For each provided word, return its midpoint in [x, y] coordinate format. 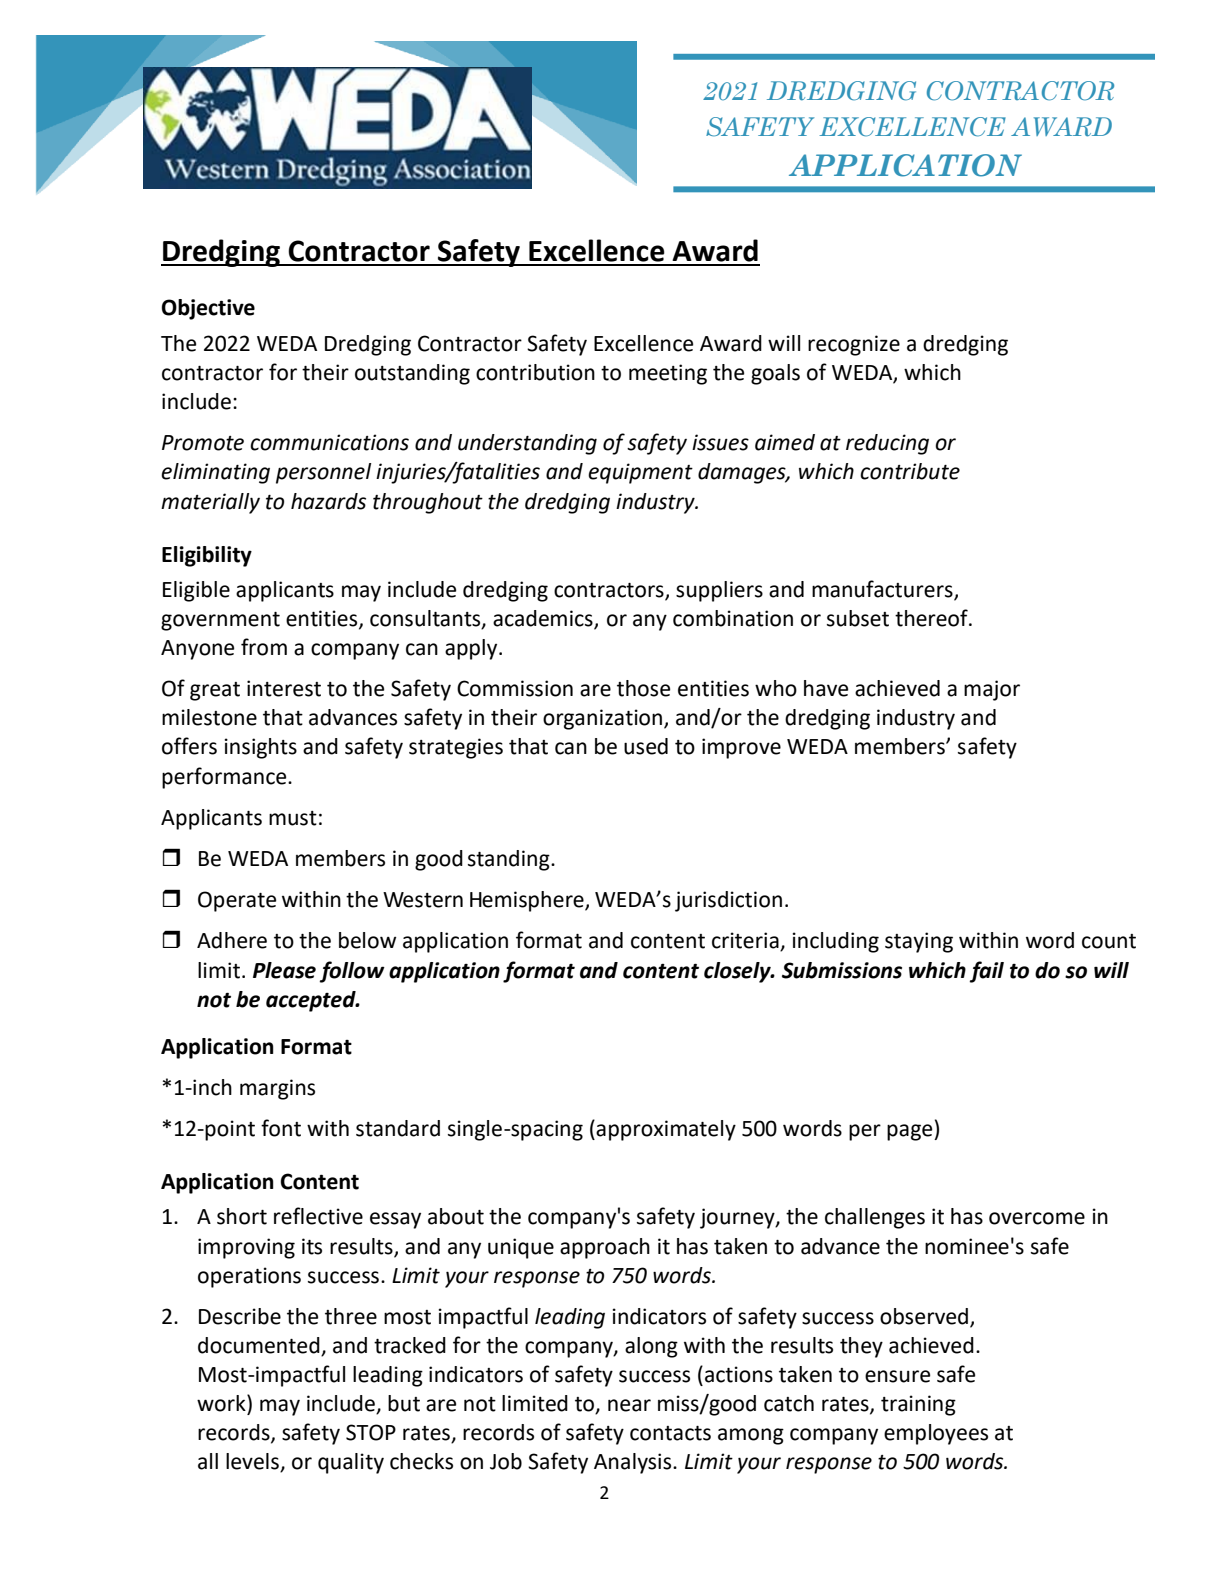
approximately [666, 1130]
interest [284, 688]
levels [253, 1462]
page [911, 1132]
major [992, 690]
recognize [854, 345]
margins [277, 1089]
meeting [668, 374]
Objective [208, 309]
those [643, 688]
